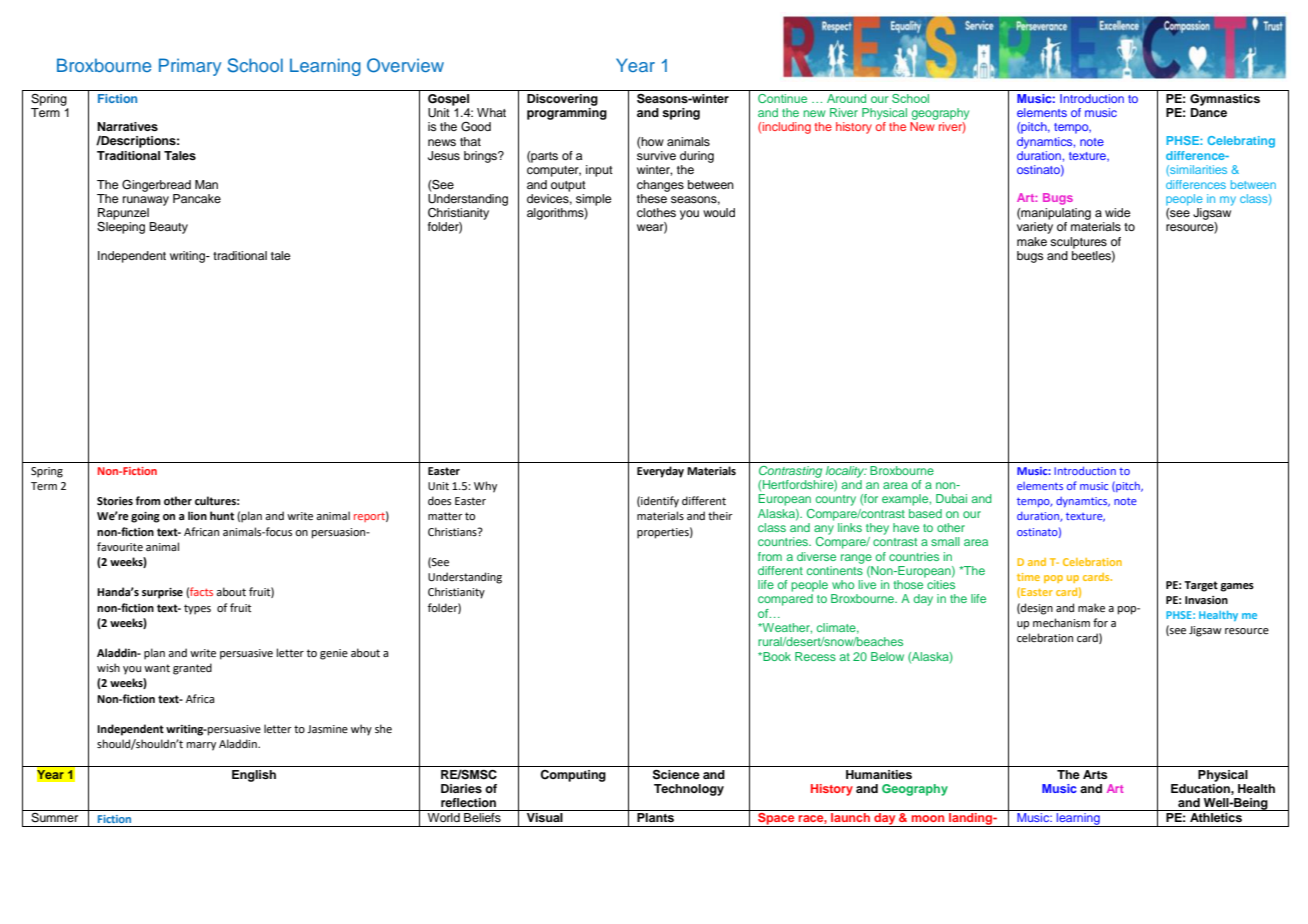 The width and height of the image is (1308, 924). I want to click on Continue, so click(782, 98).
